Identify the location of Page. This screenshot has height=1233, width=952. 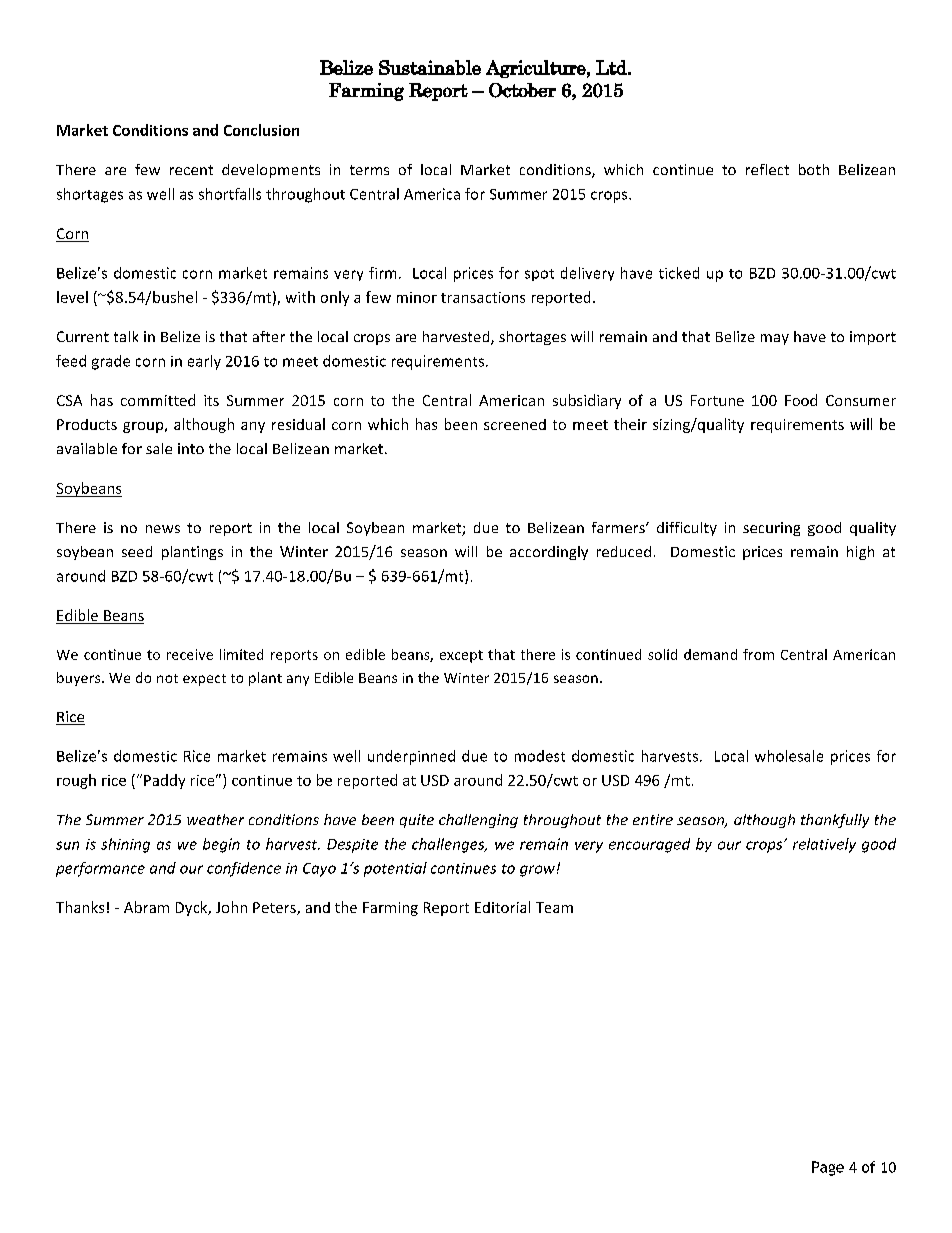
(828, 1168).
